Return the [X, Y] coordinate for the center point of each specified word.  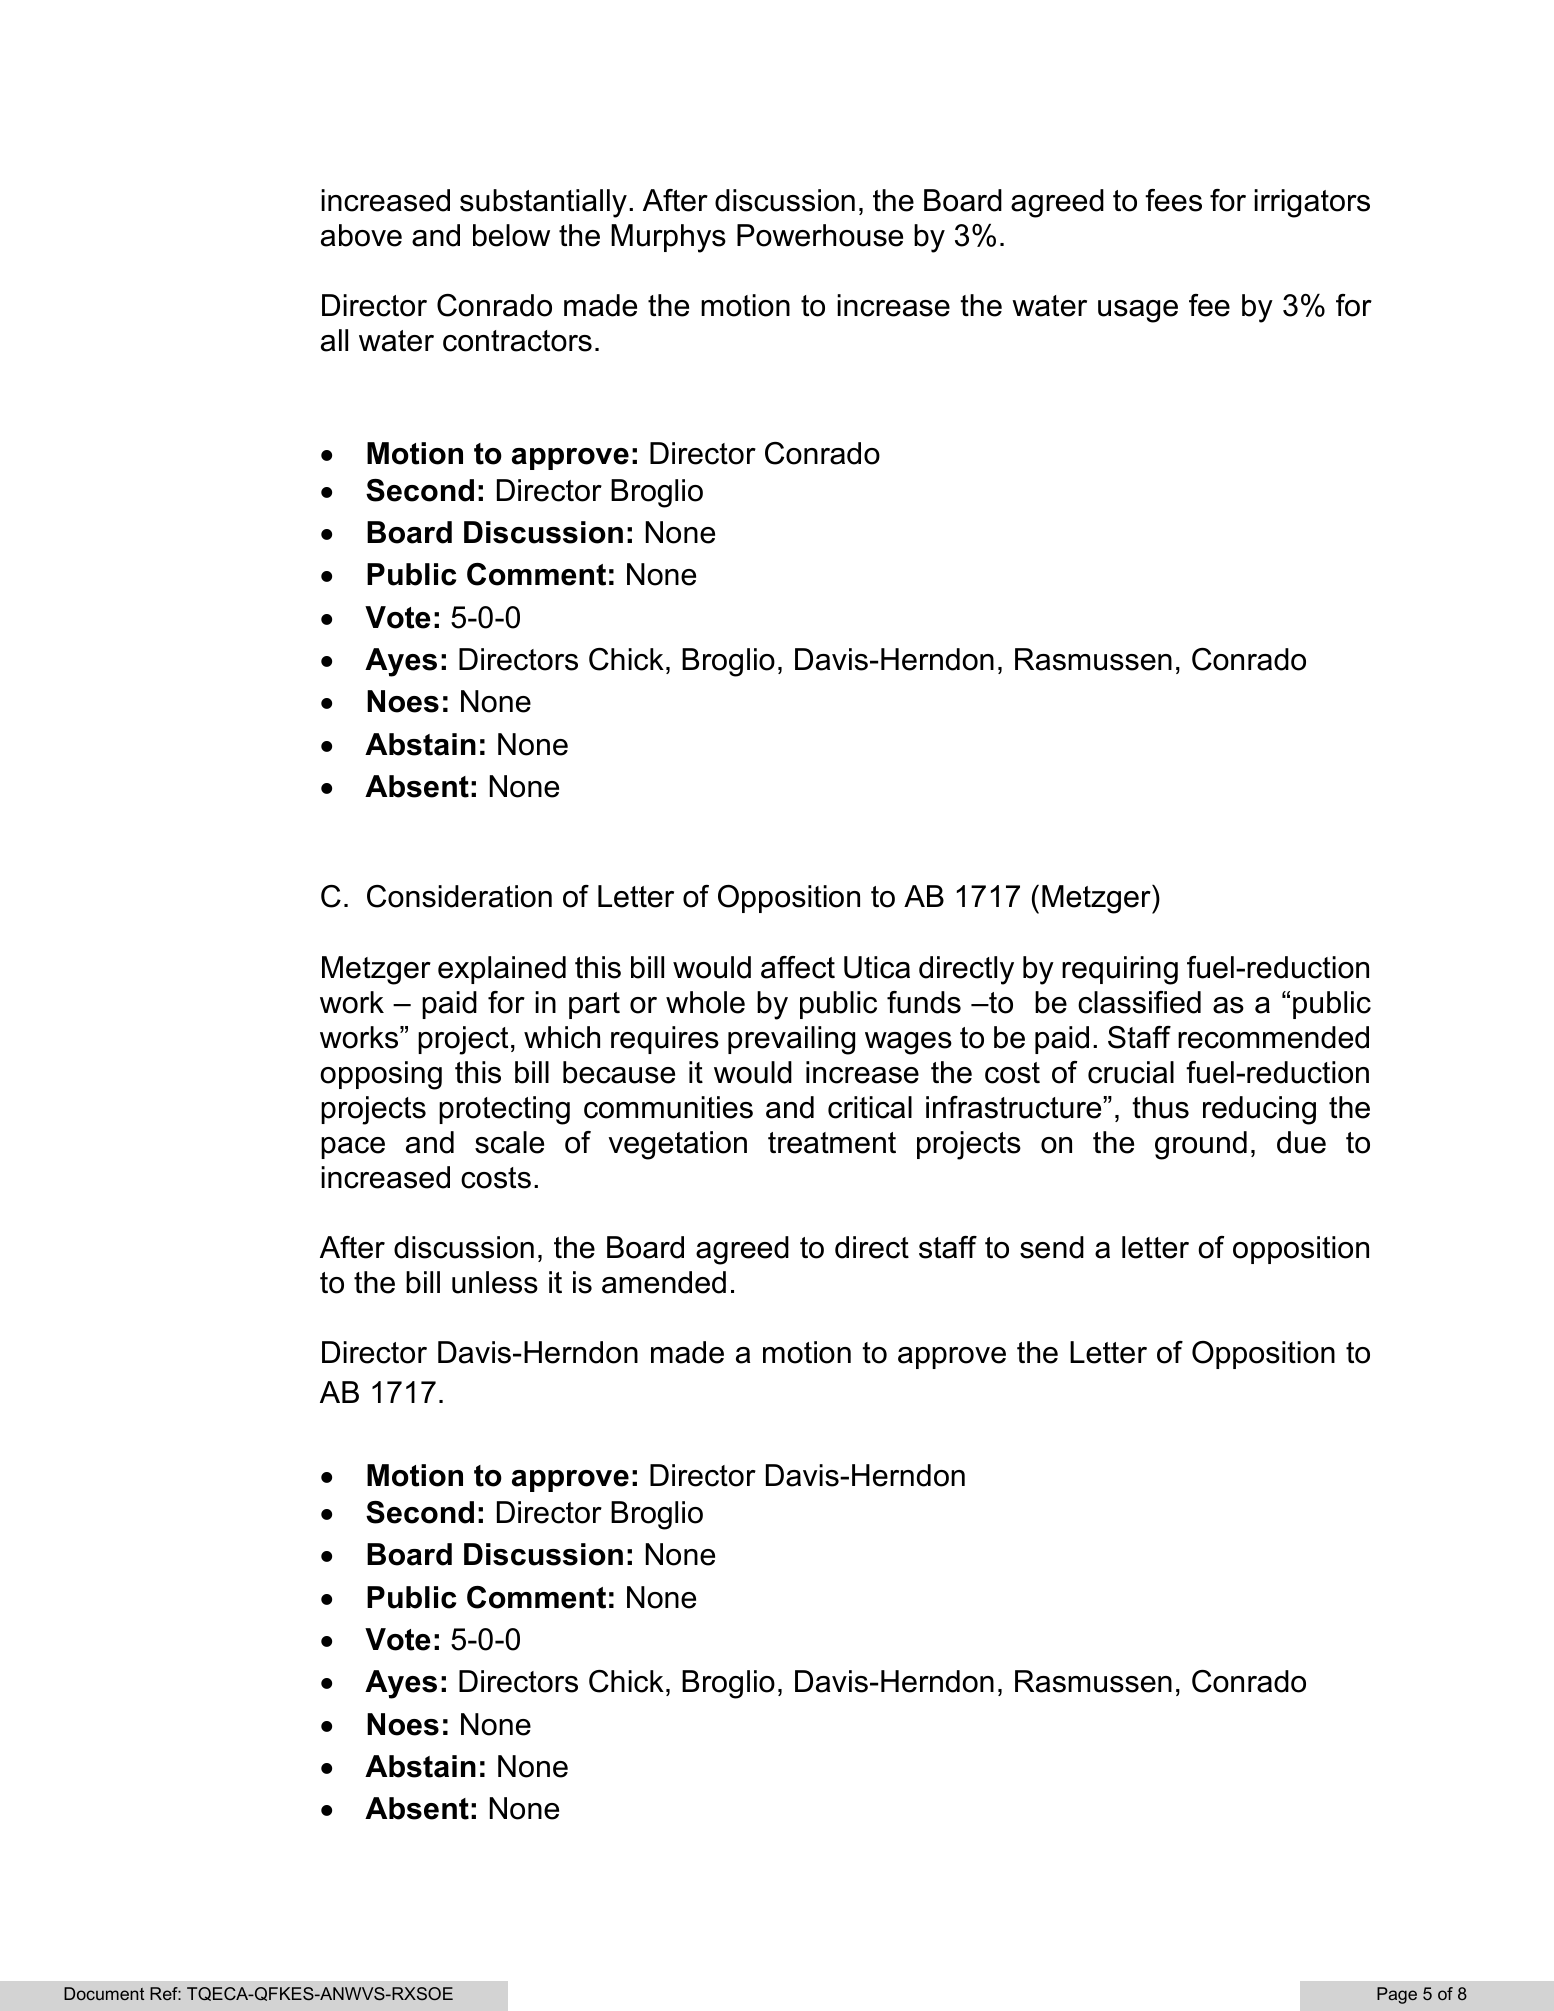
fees [1173, 200]
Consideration [459, 896]
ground [1201, 1145]
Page [1397, 1995]
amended [664, 1282]
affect [798, 967]
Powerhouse [820, 235]
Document [104, 1993]
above [361, 235]
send [1052, 1247]
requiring [1120, 970]
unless [495, 1282]
